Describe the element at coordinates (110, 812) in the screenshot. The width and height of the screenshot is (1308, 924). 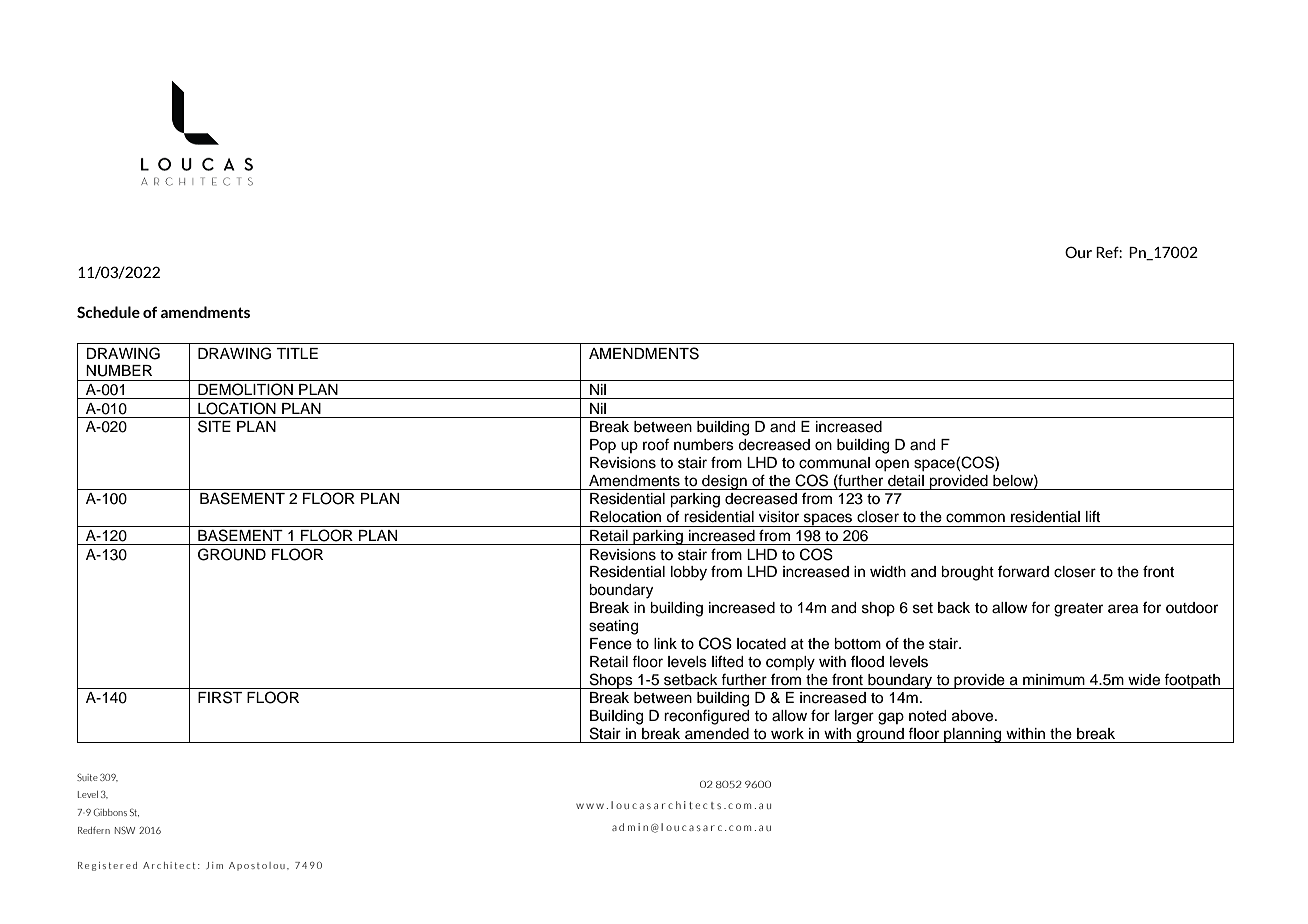
I see `Gibbons` at that location.
